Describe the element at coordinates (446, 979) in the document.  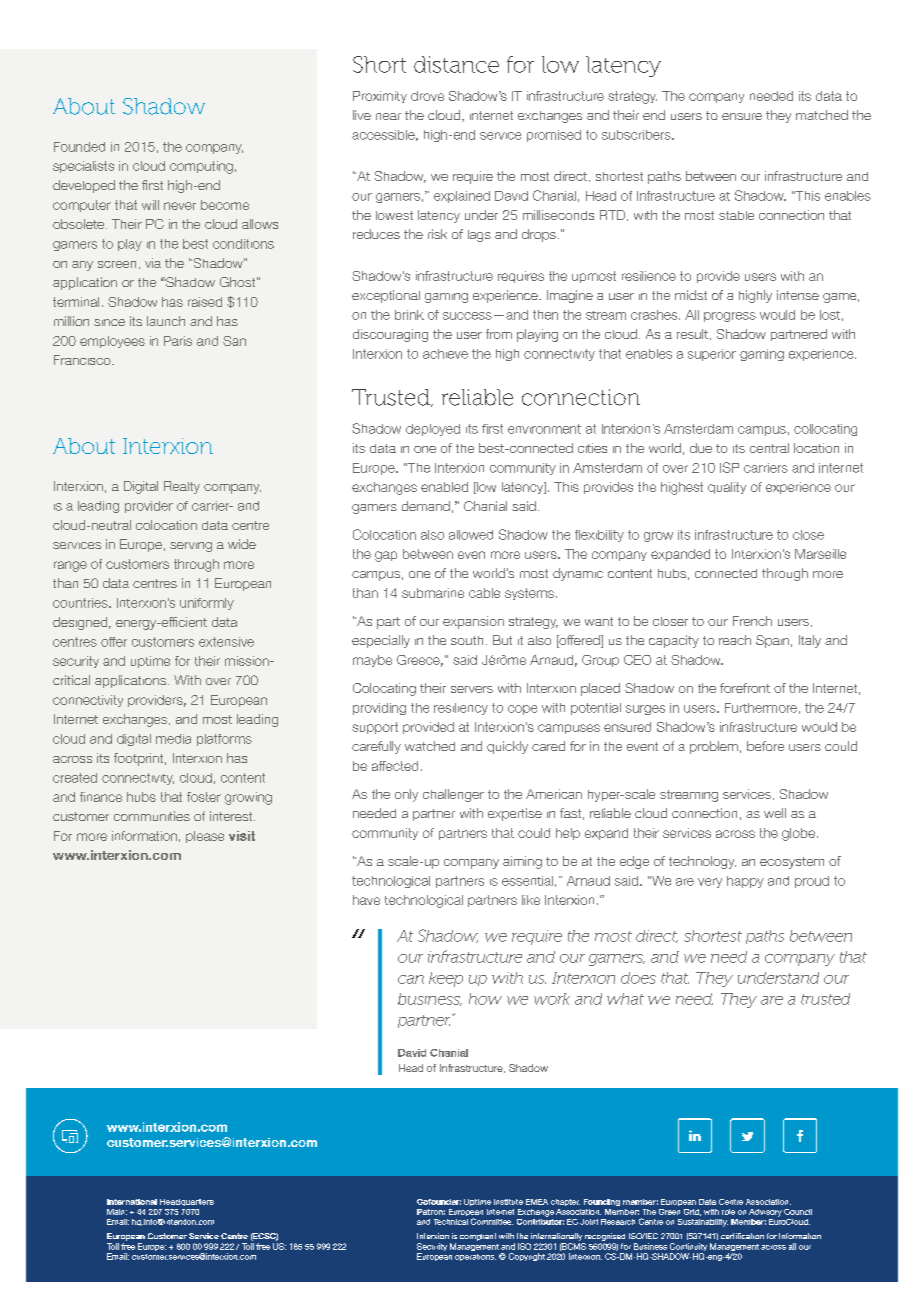
I see `keep` at that location.
